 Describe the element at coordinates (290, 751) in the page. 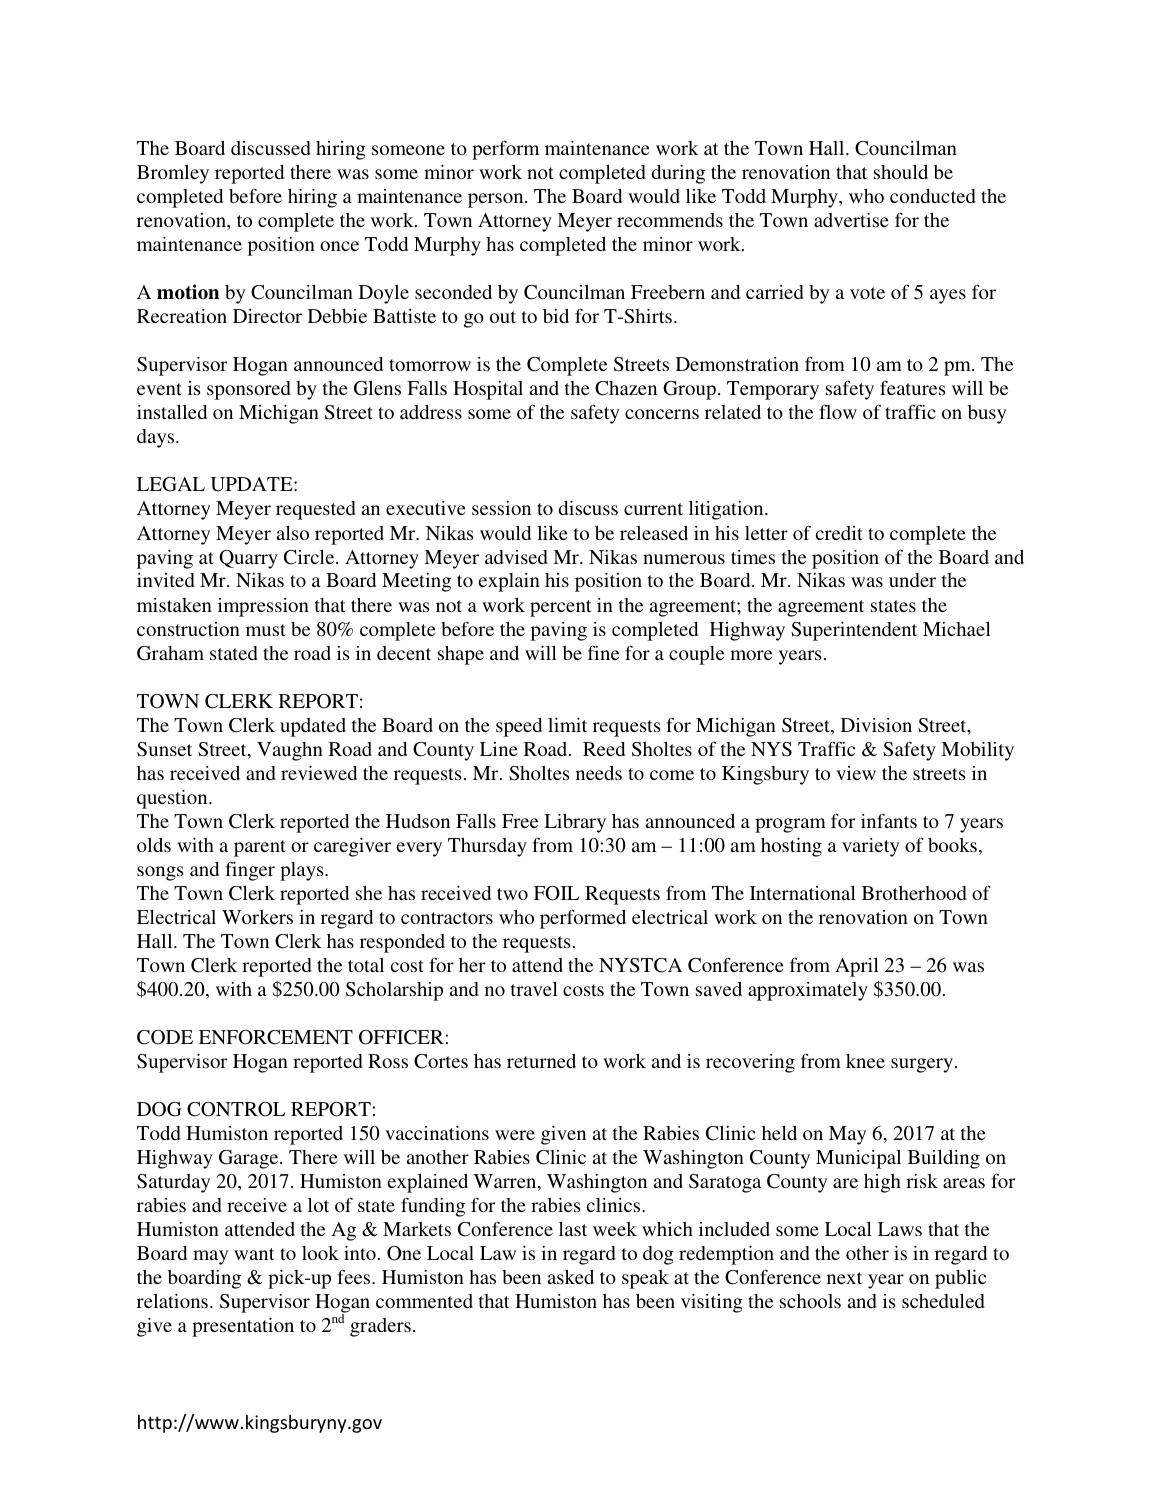

I see `Vaughn` at that location.
